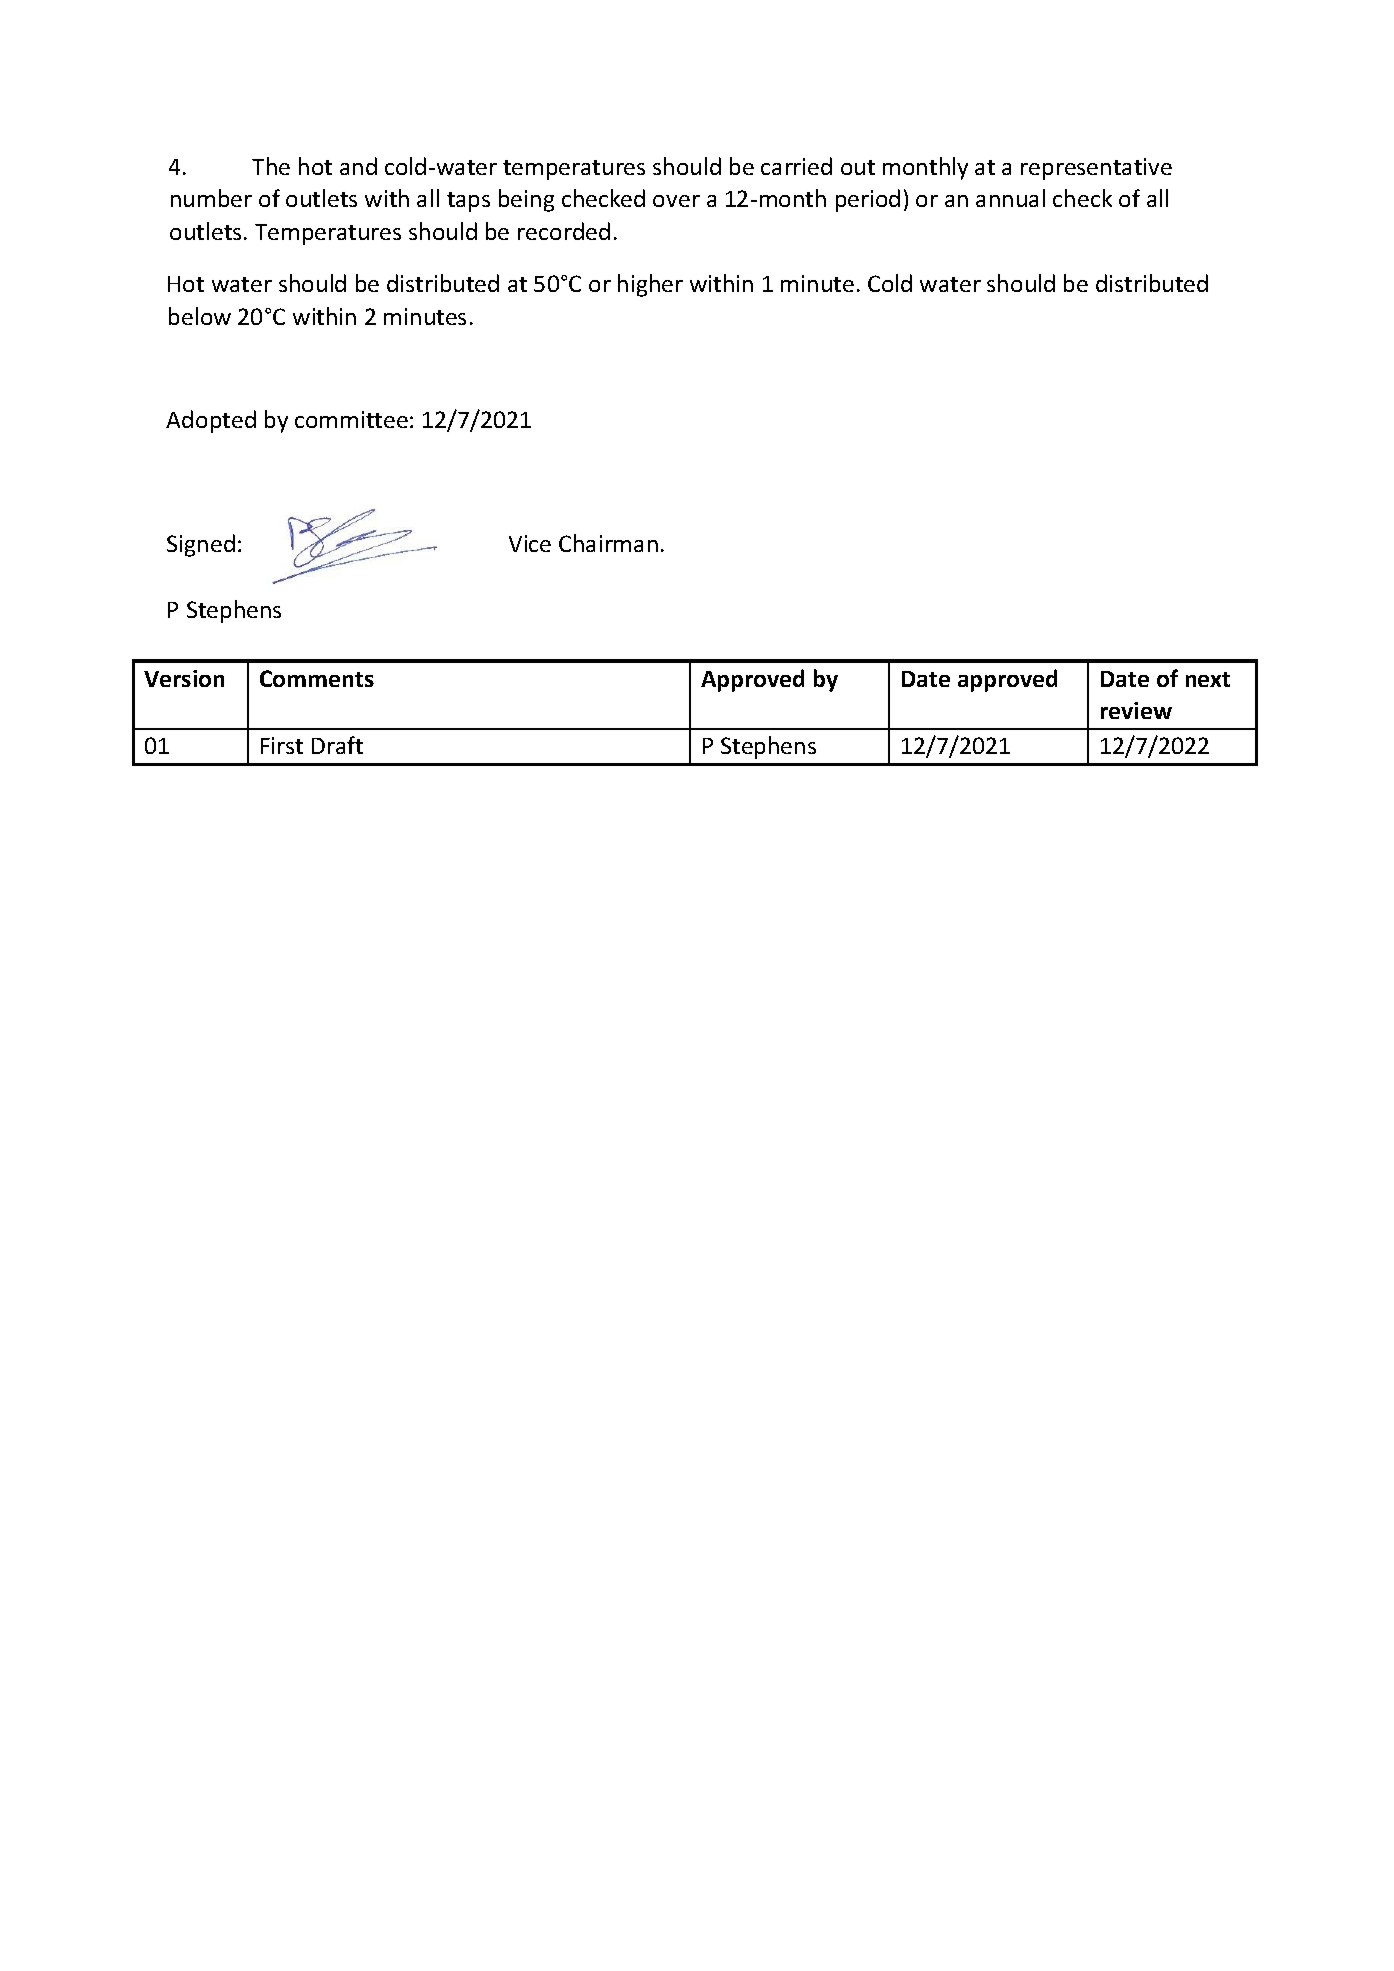  I want to click on Vice, so click(530, 543).
